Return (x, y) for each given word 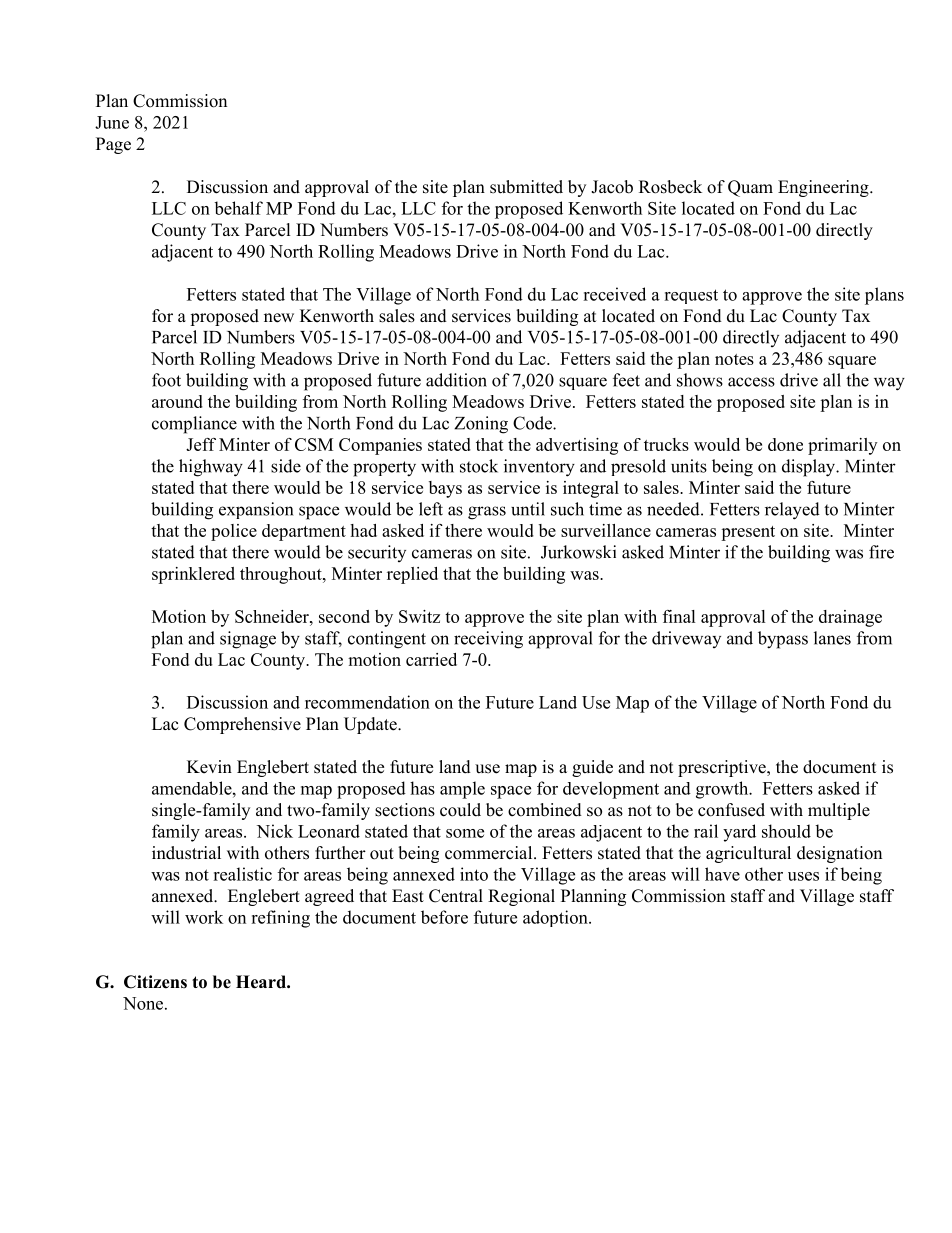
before (444, 917)
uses (803, 876)
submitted (526, 187)
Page (113, 145)
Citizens (155, 982)
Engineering (824, 188)
